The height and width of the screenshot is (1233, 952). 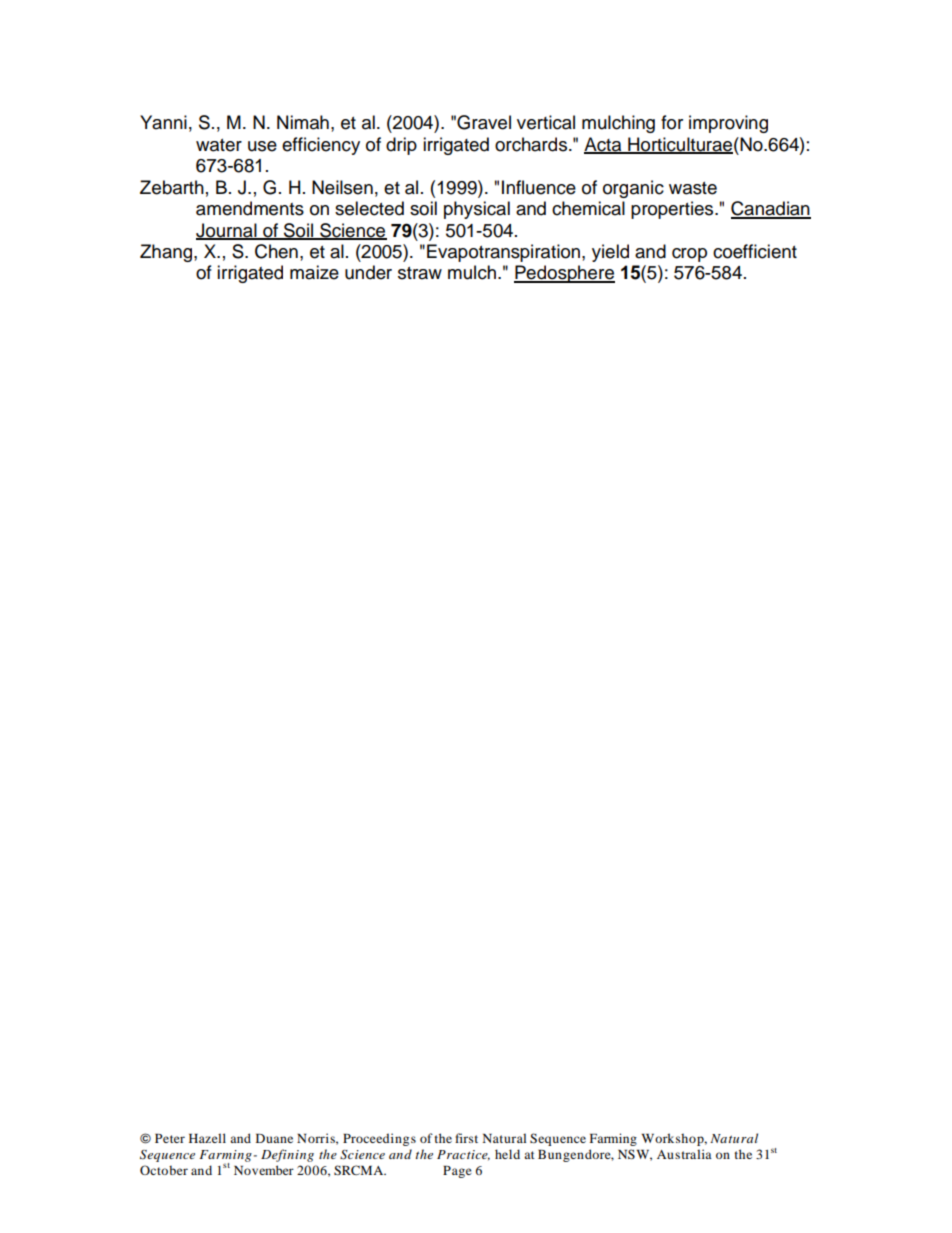 What do you see at coordinates (420, 273) in the screenshot?
I see `straw` at bounding box center [420, 273].
